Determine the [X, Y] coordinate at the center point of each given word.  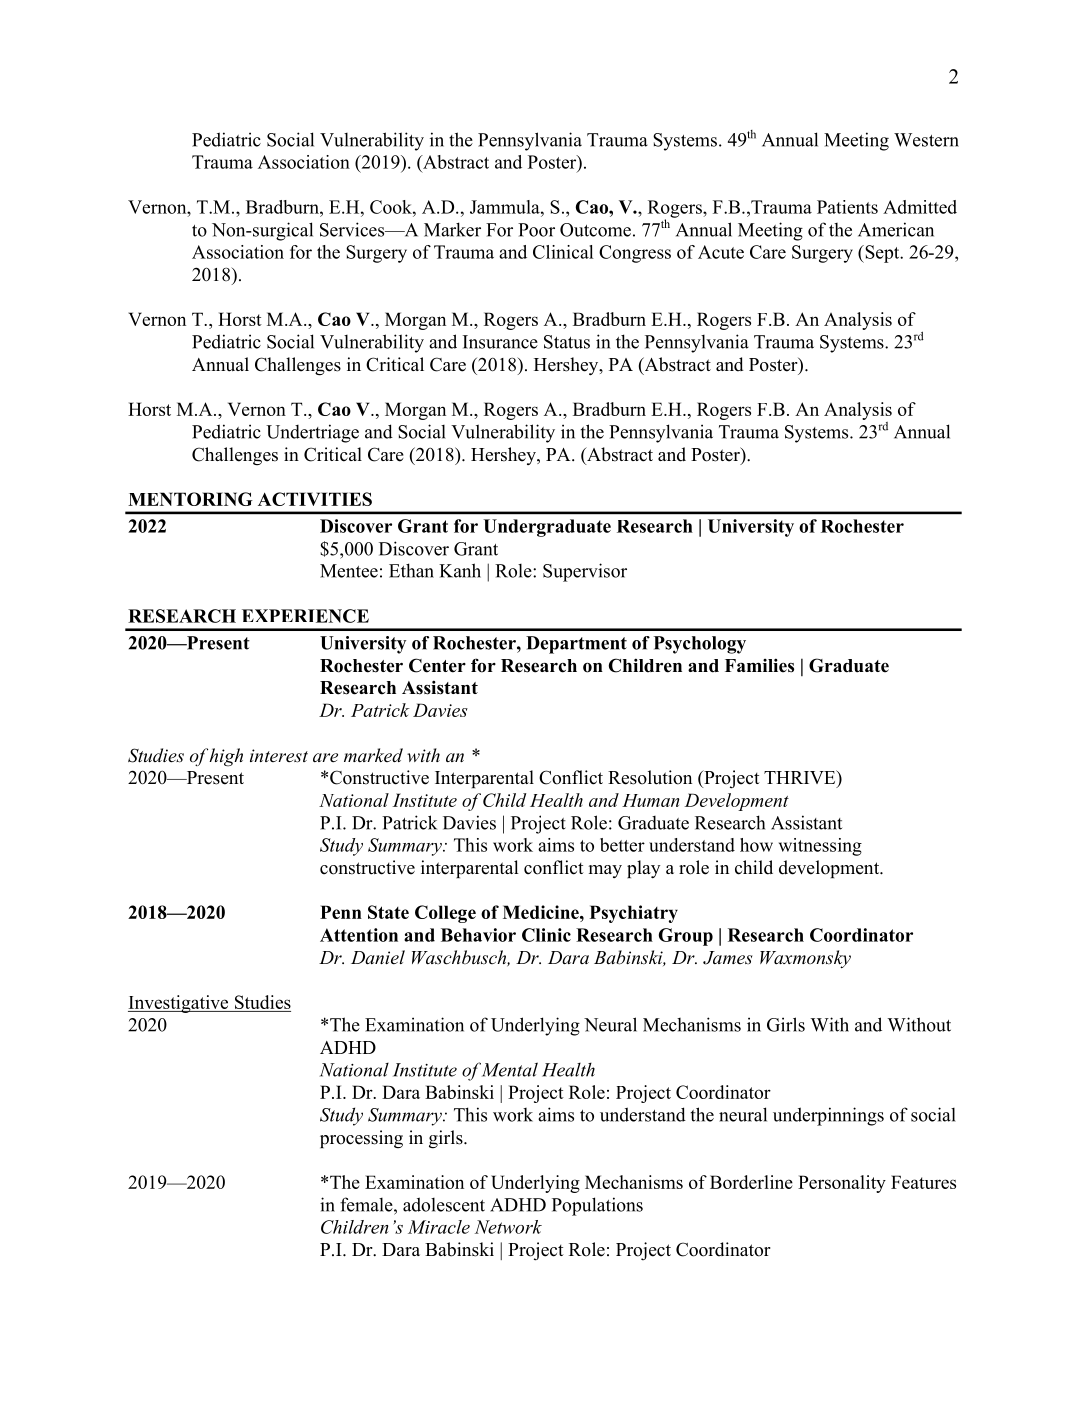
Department [576, 645]
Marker [452, 229]
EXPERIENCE [305, 616]
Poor [536, 230]
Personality [842, 1184]
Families [759, 665]
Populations [597, 1206]
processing [361, 1139]
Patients [847, 207]
